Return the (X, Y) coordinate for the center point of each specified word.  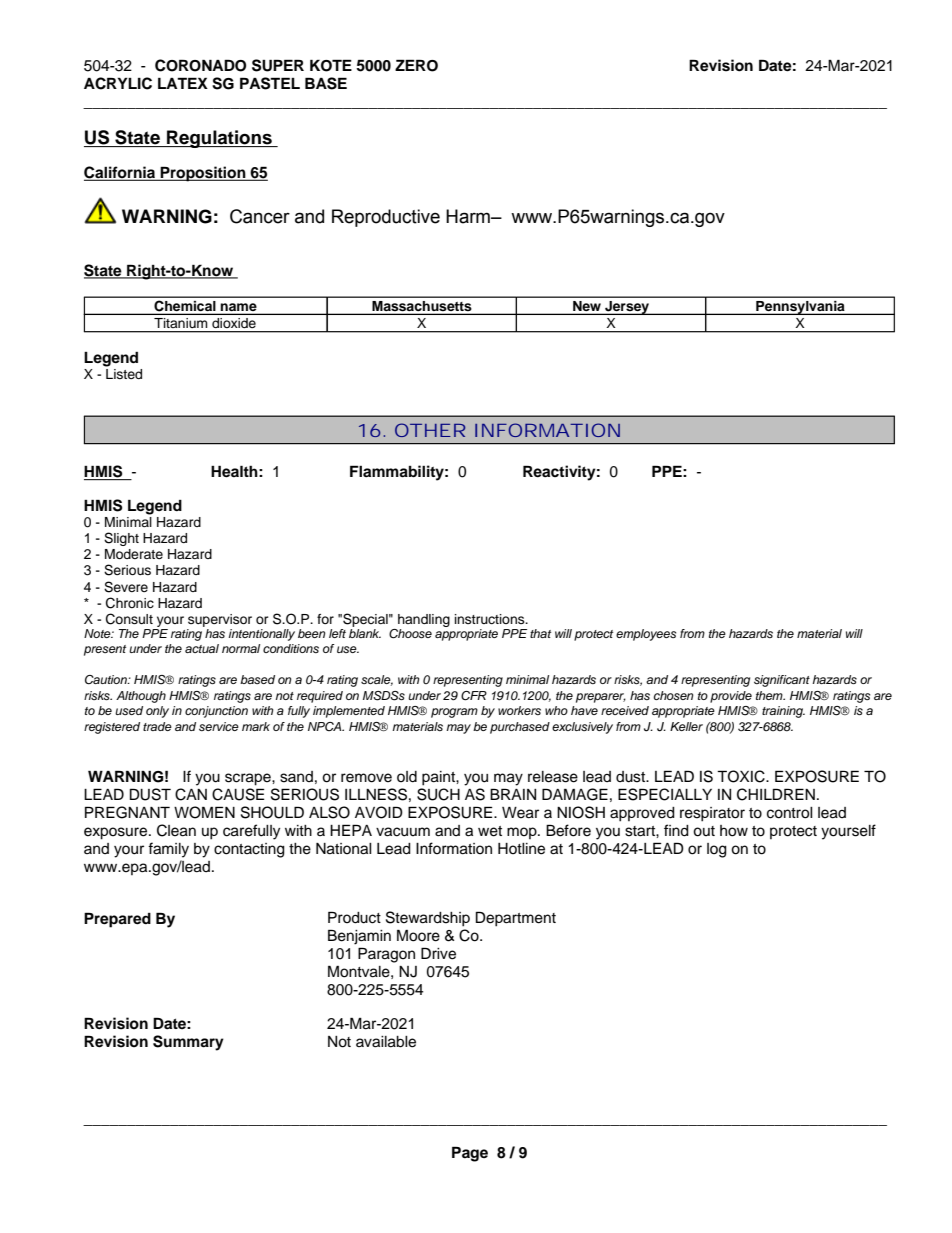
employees (646, 635)
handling (424, 620)
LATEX (183, 83)
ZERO (416, 65)
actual (202, 648)
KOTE (331, 65)
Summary (188, 1043)
